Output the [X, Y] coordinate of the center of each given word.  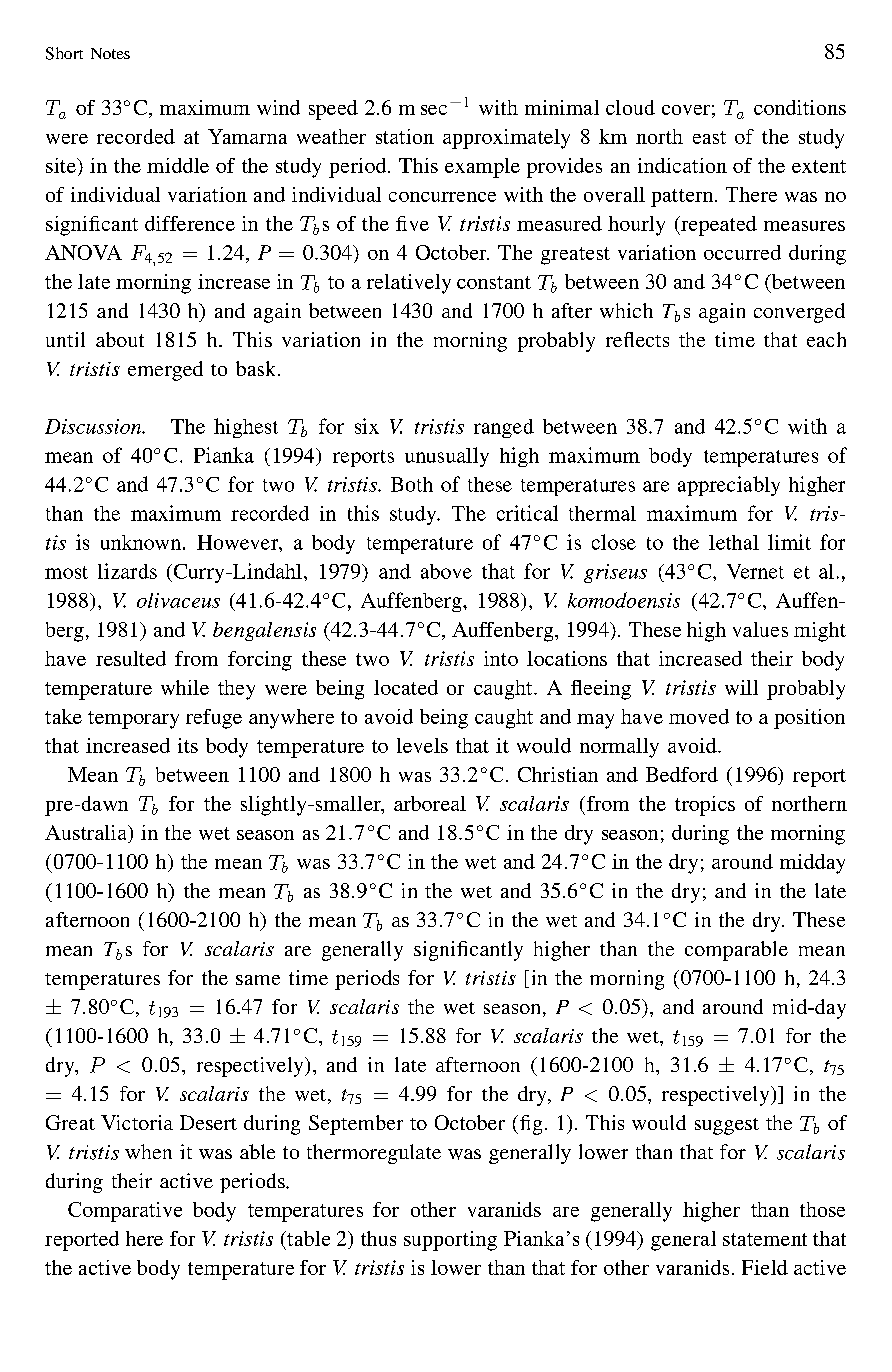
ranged [504, 428]
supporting [450, 1241]
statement [765, 1239]
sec [434, 110]
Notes [110, 53]
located [406, 687]
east [709, 137]
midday [812, 864]
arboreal [430, 803]
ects [652, 341]
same [258, 980]
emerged [165, 371]
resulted [131, 658]
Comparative [125, 1212]
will [741, 687]
